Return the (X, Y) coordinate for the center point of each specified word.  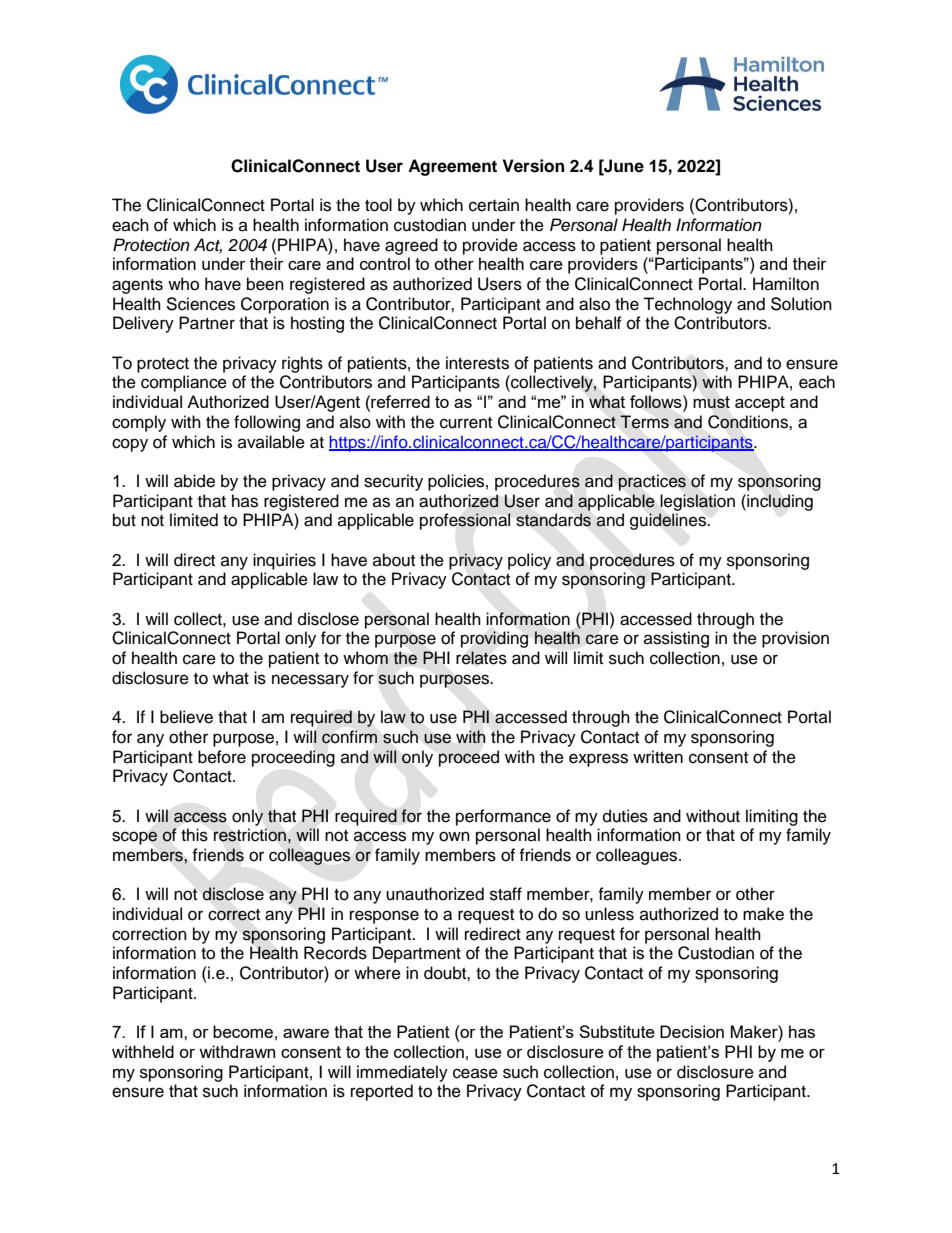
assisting (676, 639)
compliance (184, 383)
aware (306, 1033)
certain (494, 205)
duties (625, 816)
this (194, 835)
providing (495, 639)
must (711, 402)
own (454, 836)
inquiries (284, 561)
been (265, 284)
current (466, 423)
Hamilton (786, 284)
